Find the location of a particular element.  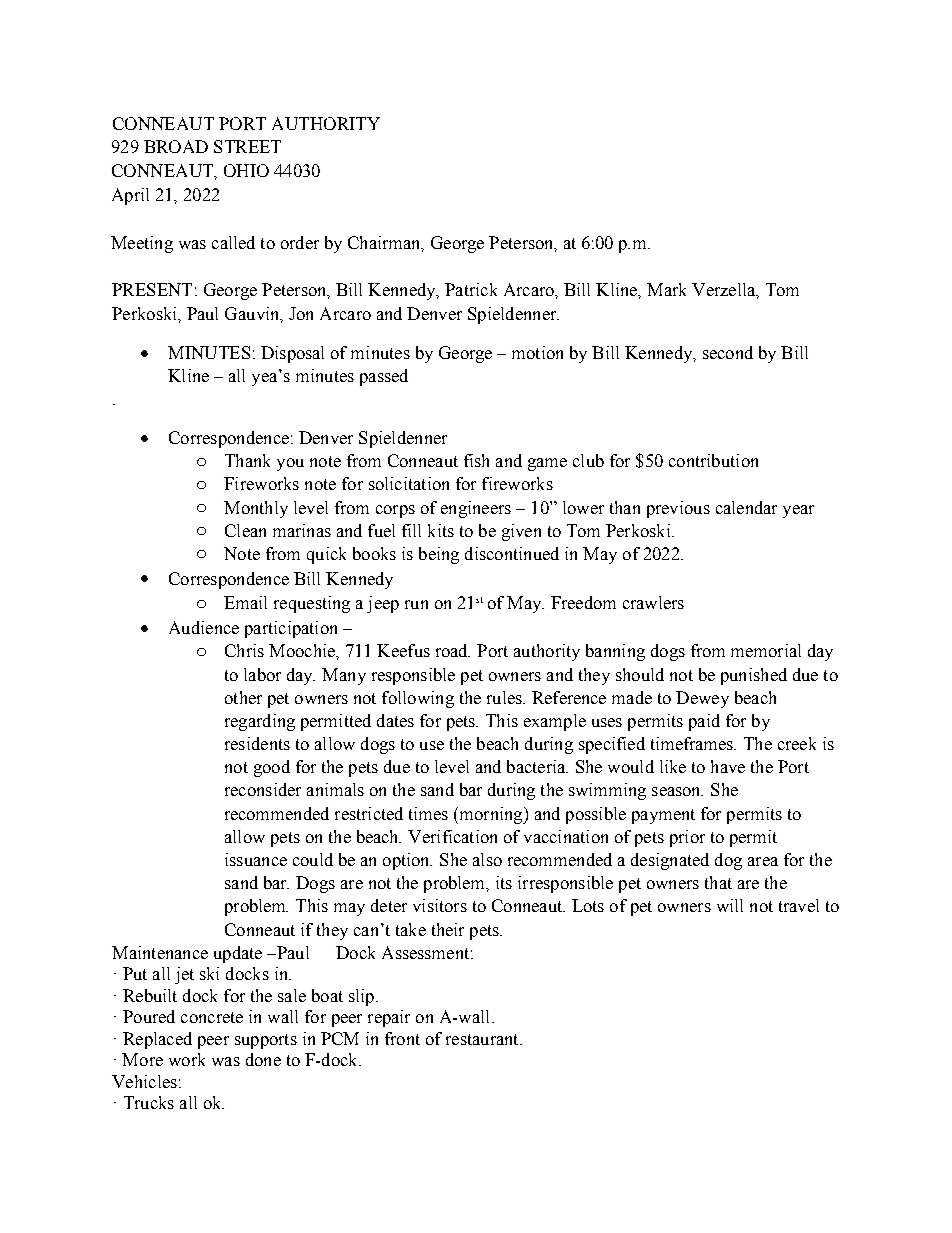

run is located at coordinates (416, 604).
